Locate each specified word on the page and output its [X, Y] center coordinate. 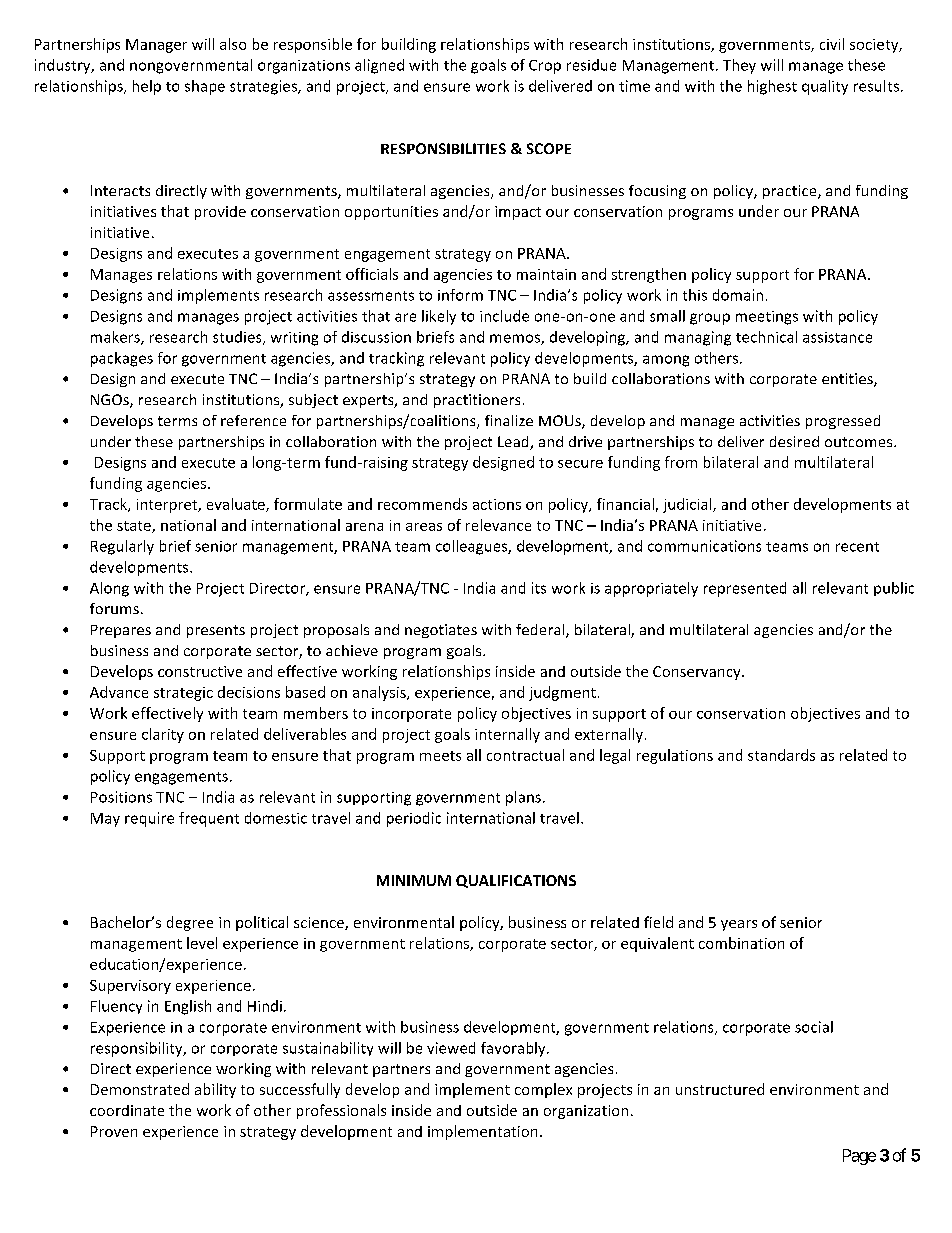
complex [543, 1090]
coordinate [127, 1110]
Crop [545, 67]
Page [859, 1157]
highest [772, 87]
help [147, 87]
